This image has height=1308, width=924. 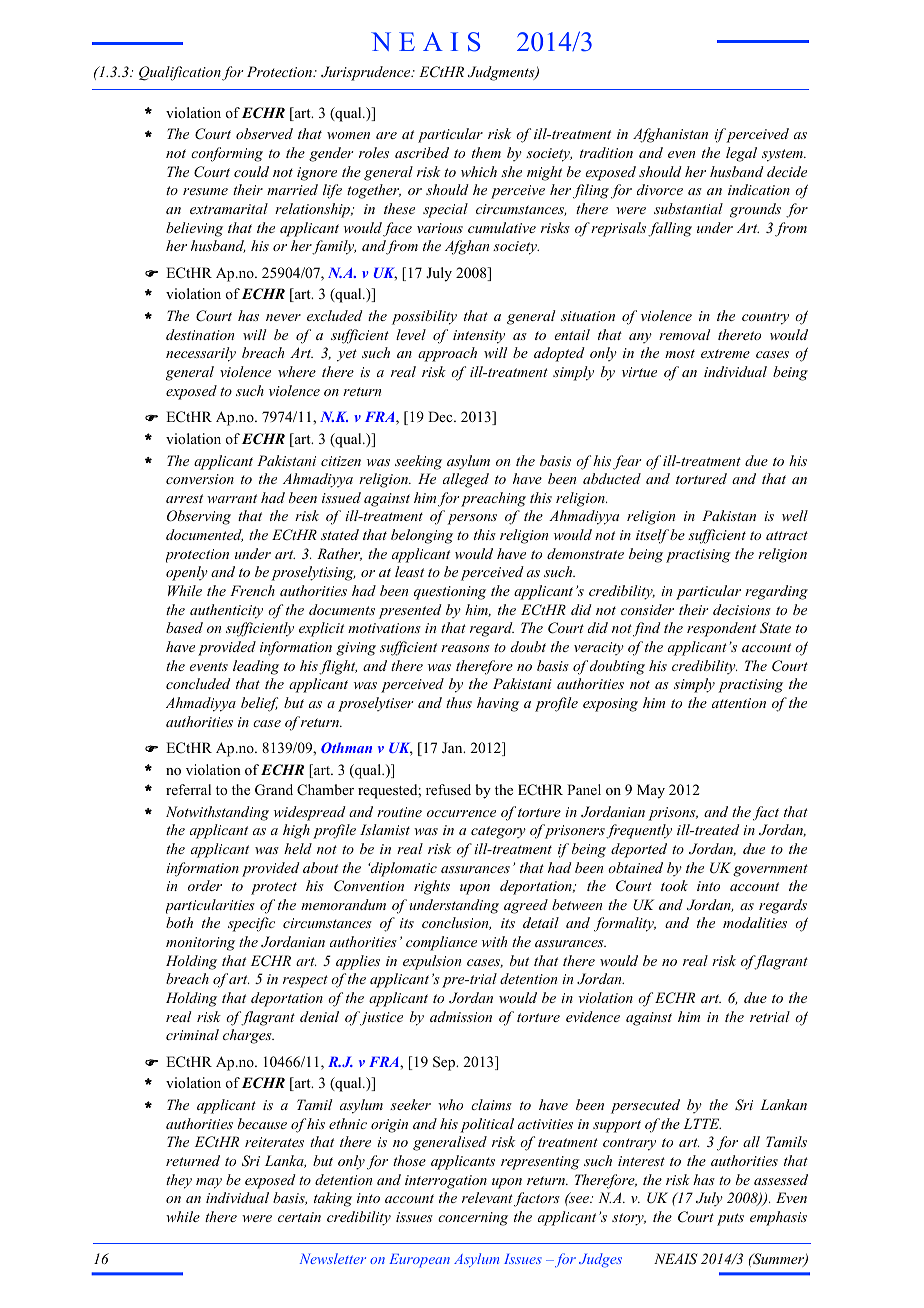 What do you see at coordinates (730, 1219) in the image?
I see `puts` at bounding box center [730, 1219].
